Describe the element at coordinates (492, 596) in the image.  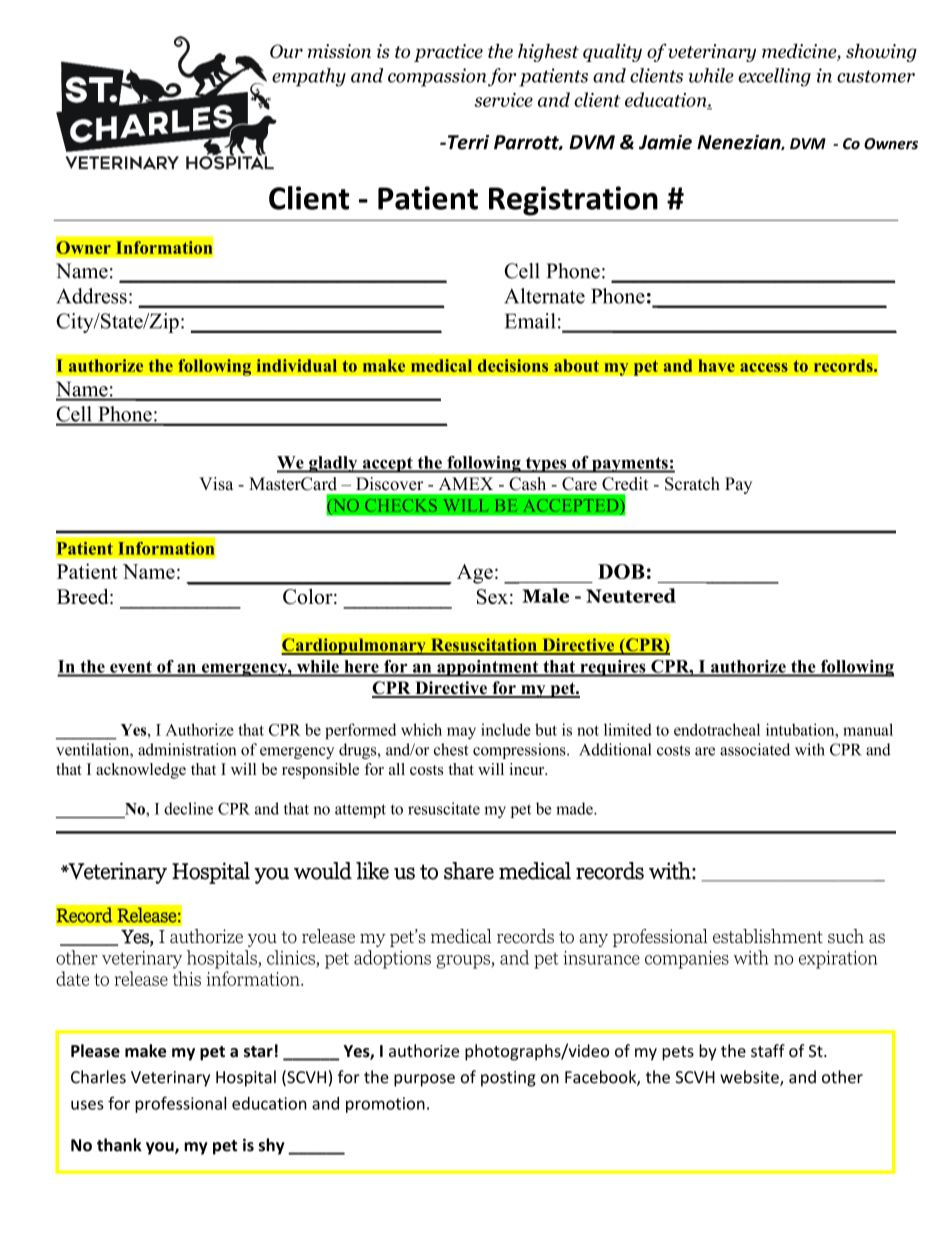
I see `Sex` at that location.
